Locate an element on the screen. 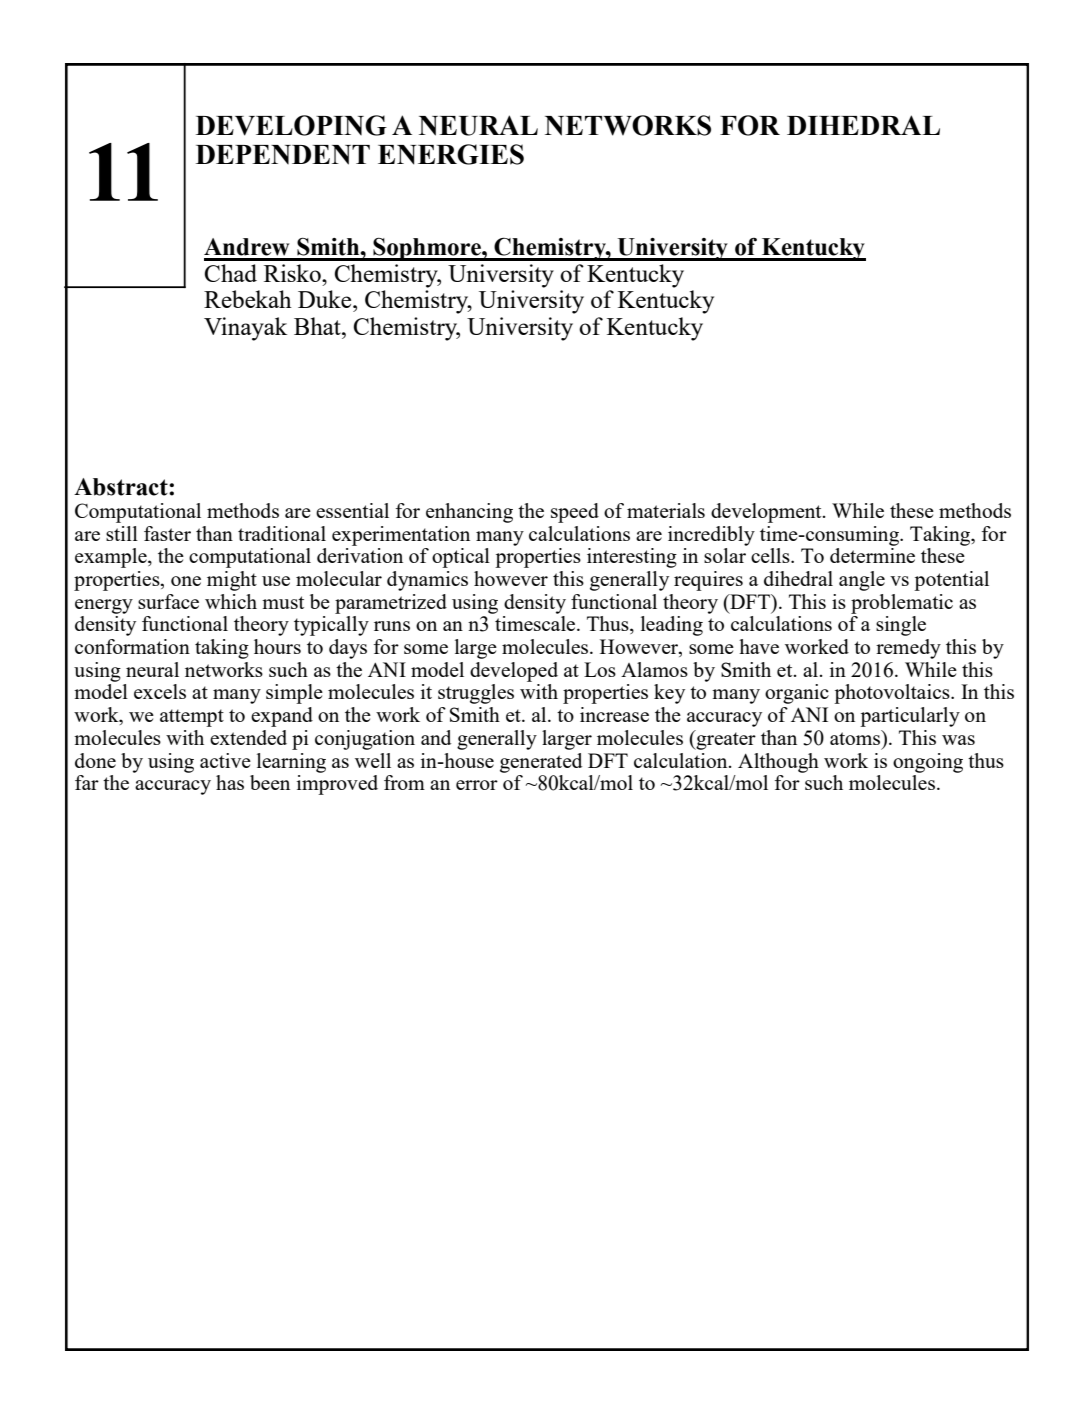 Image resolution: width=1091 pixels, height=1412 pixels. ENERGIES is located at coordinates (451, 154).
